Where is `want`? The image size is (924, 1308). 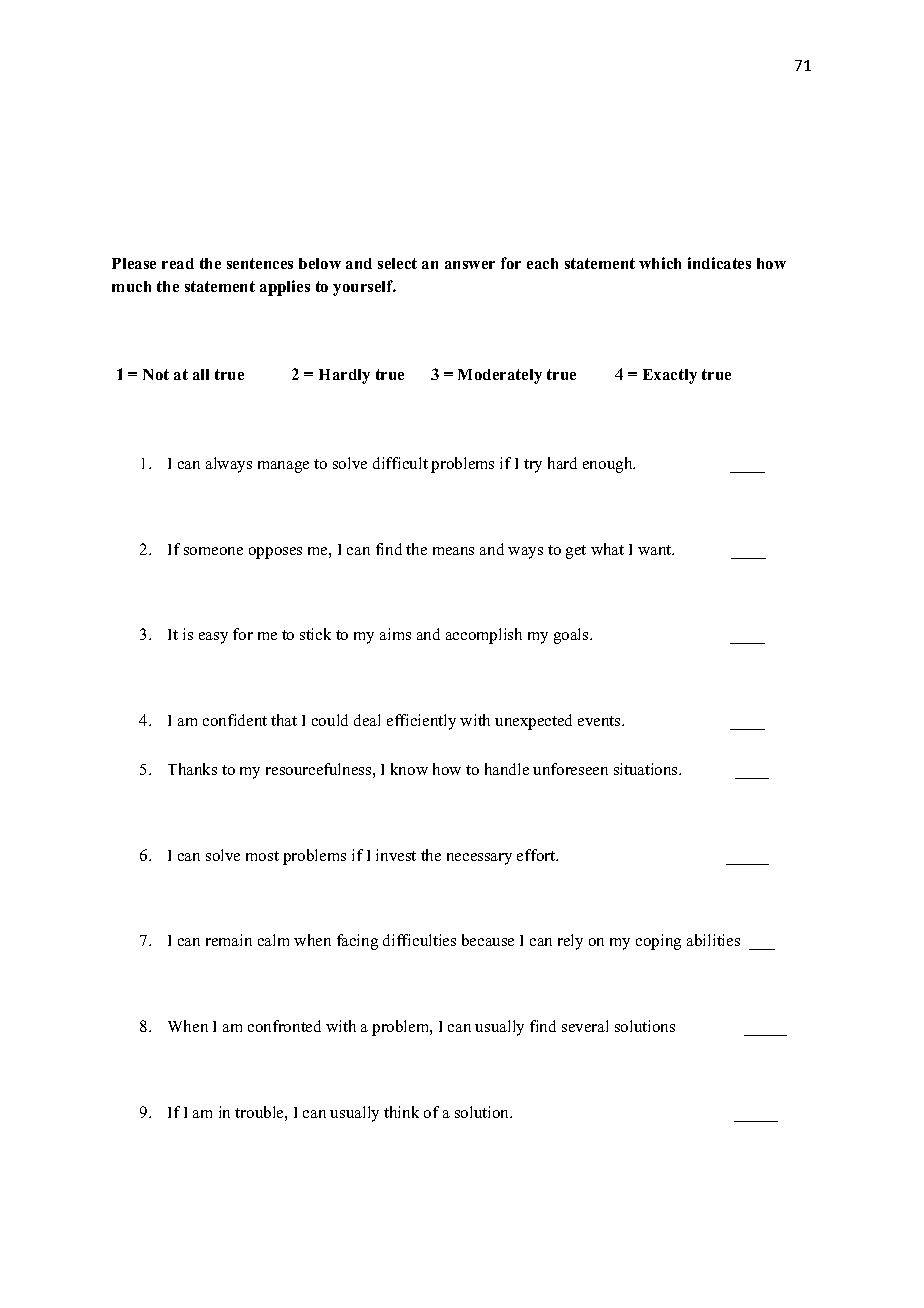
want is located at coordinates (656, 550).
